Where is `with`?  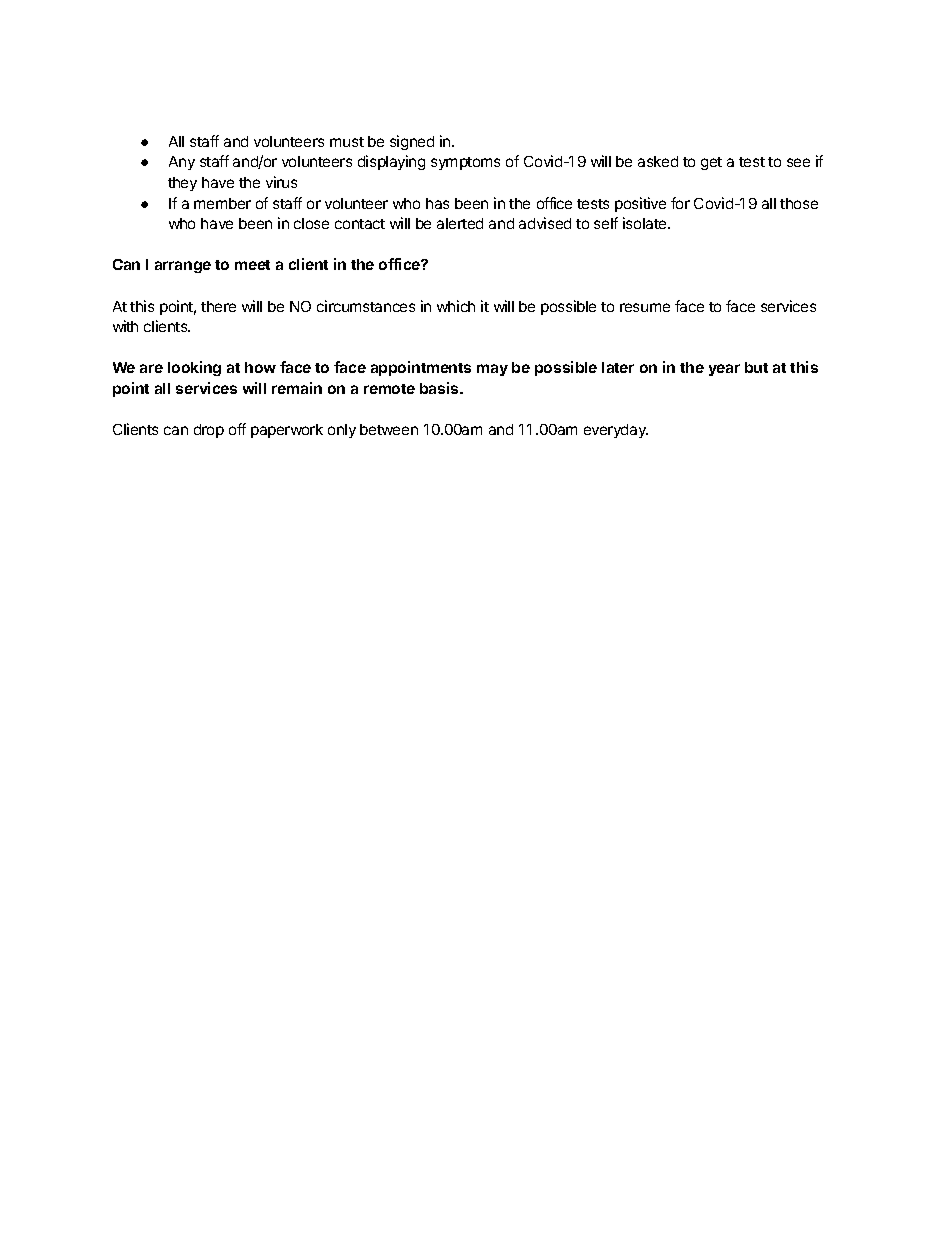
with is located at coordinates (125, 326).
